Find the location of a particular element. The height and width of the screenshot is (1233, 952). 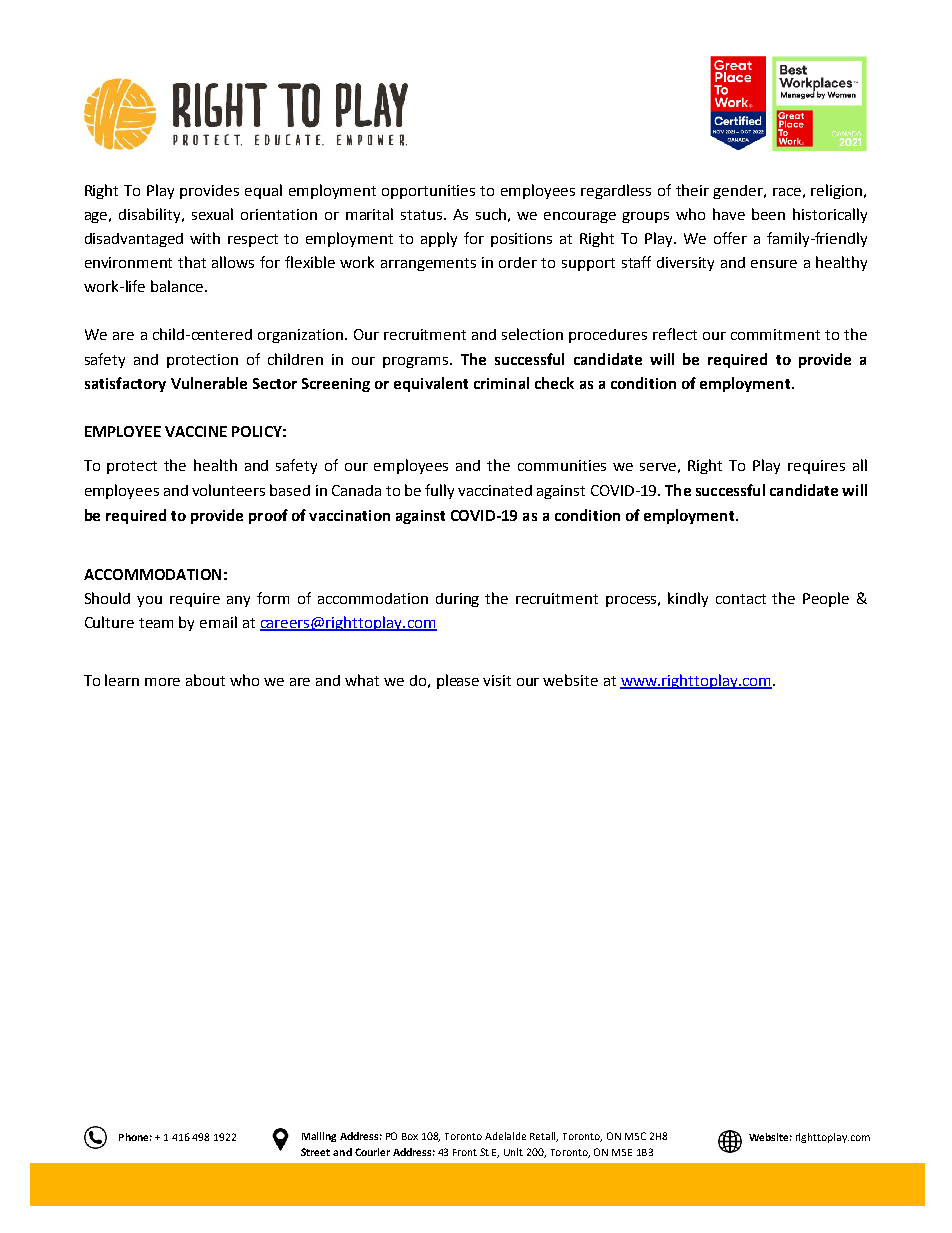

visit is located at coordinates (497, 680).
